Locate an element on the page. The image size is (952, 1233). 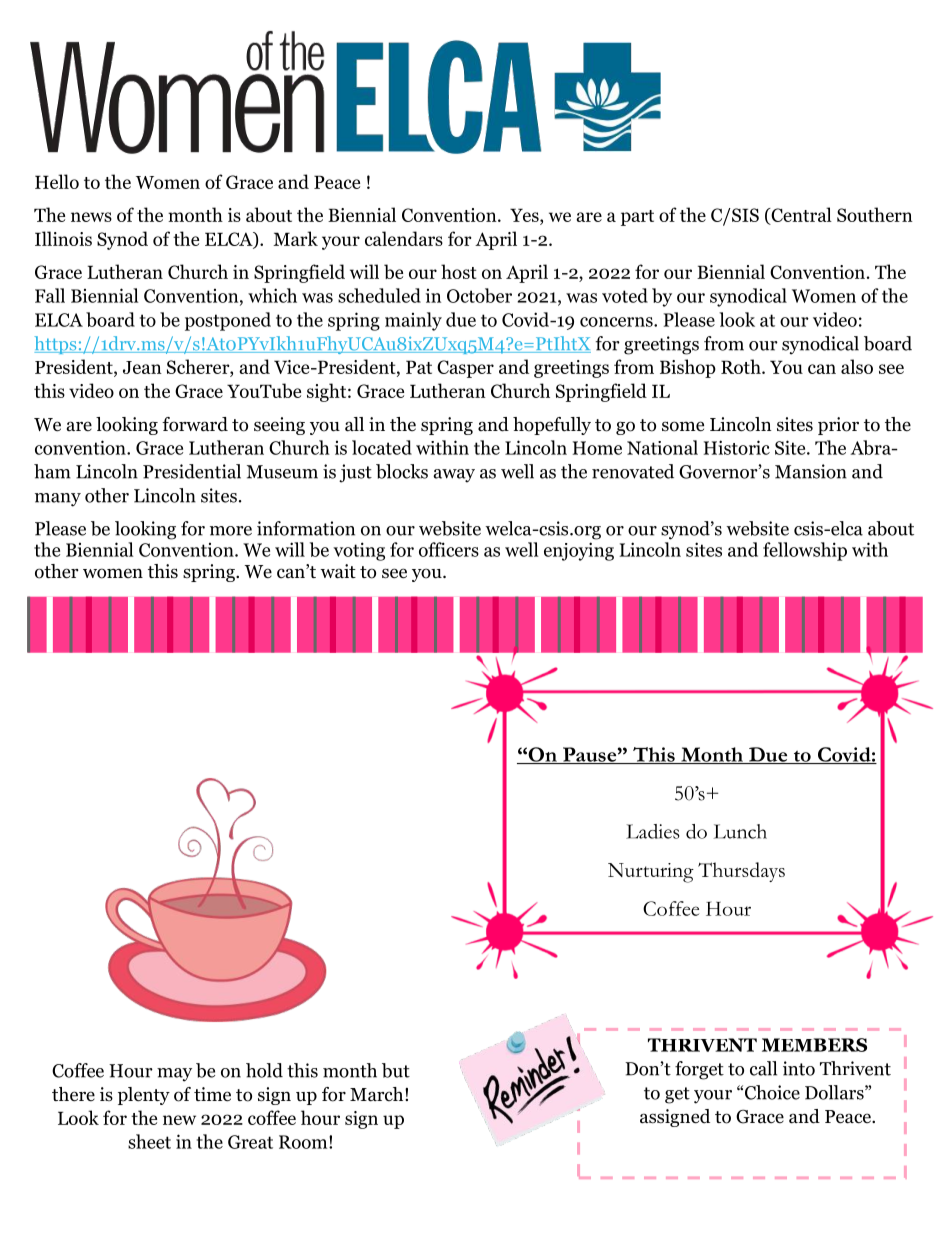
Central is located at coordinates (800, 216).
